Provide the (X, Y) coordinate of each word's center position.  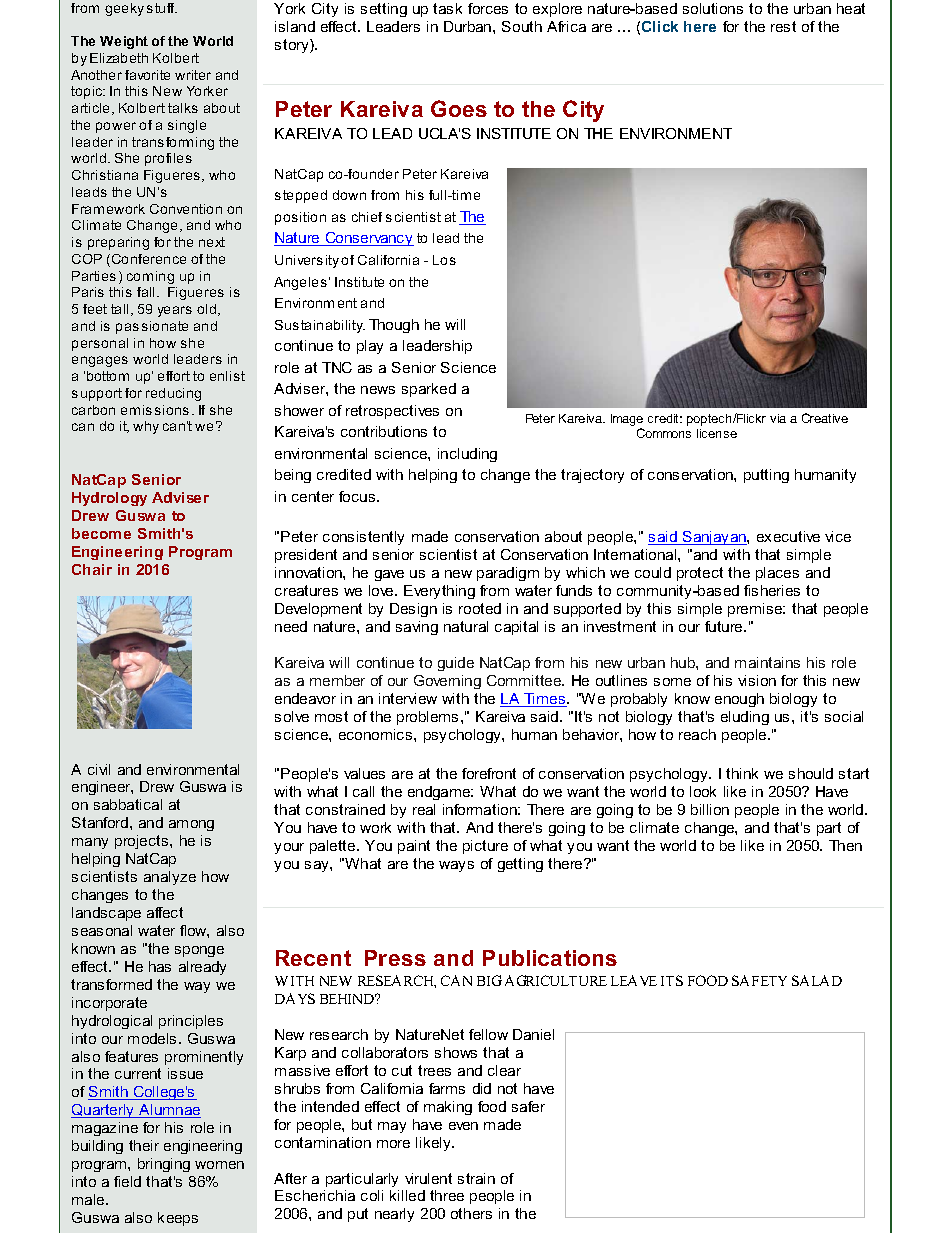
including (467, 455)
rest (783, 26)
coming (150, 277)
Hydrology (109, 499)
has (160, 966)
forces (488, 8)
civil (99, 769)
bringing (164, 1165)
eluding (745, 718)
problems (427, 718)
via (778, 418)
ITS (672, 980)
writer (193, 75)
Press (395, 958)
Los (444, 260)
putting (766, 476)
